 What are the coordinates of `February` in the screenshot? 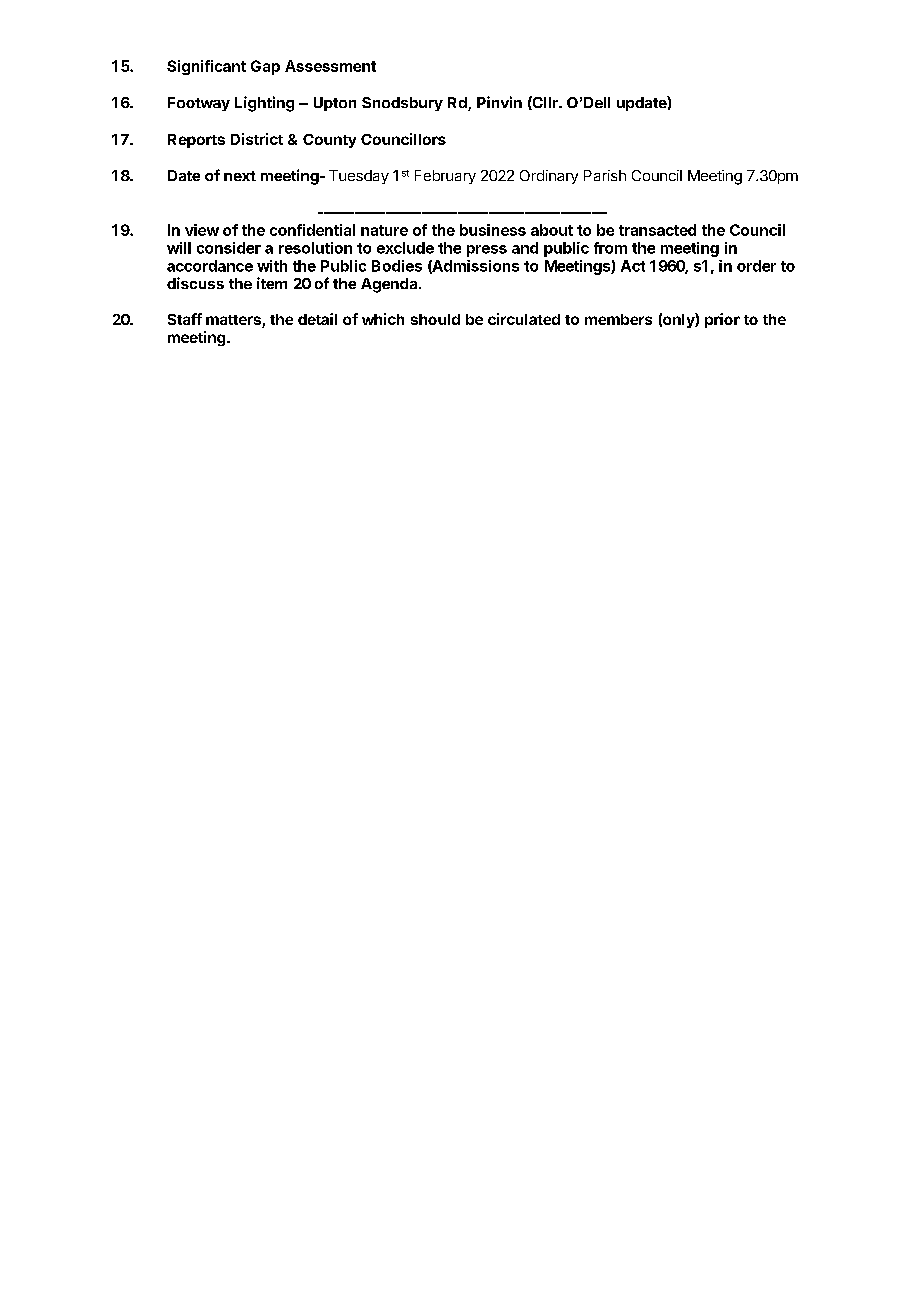 It's located at (445, 177).
